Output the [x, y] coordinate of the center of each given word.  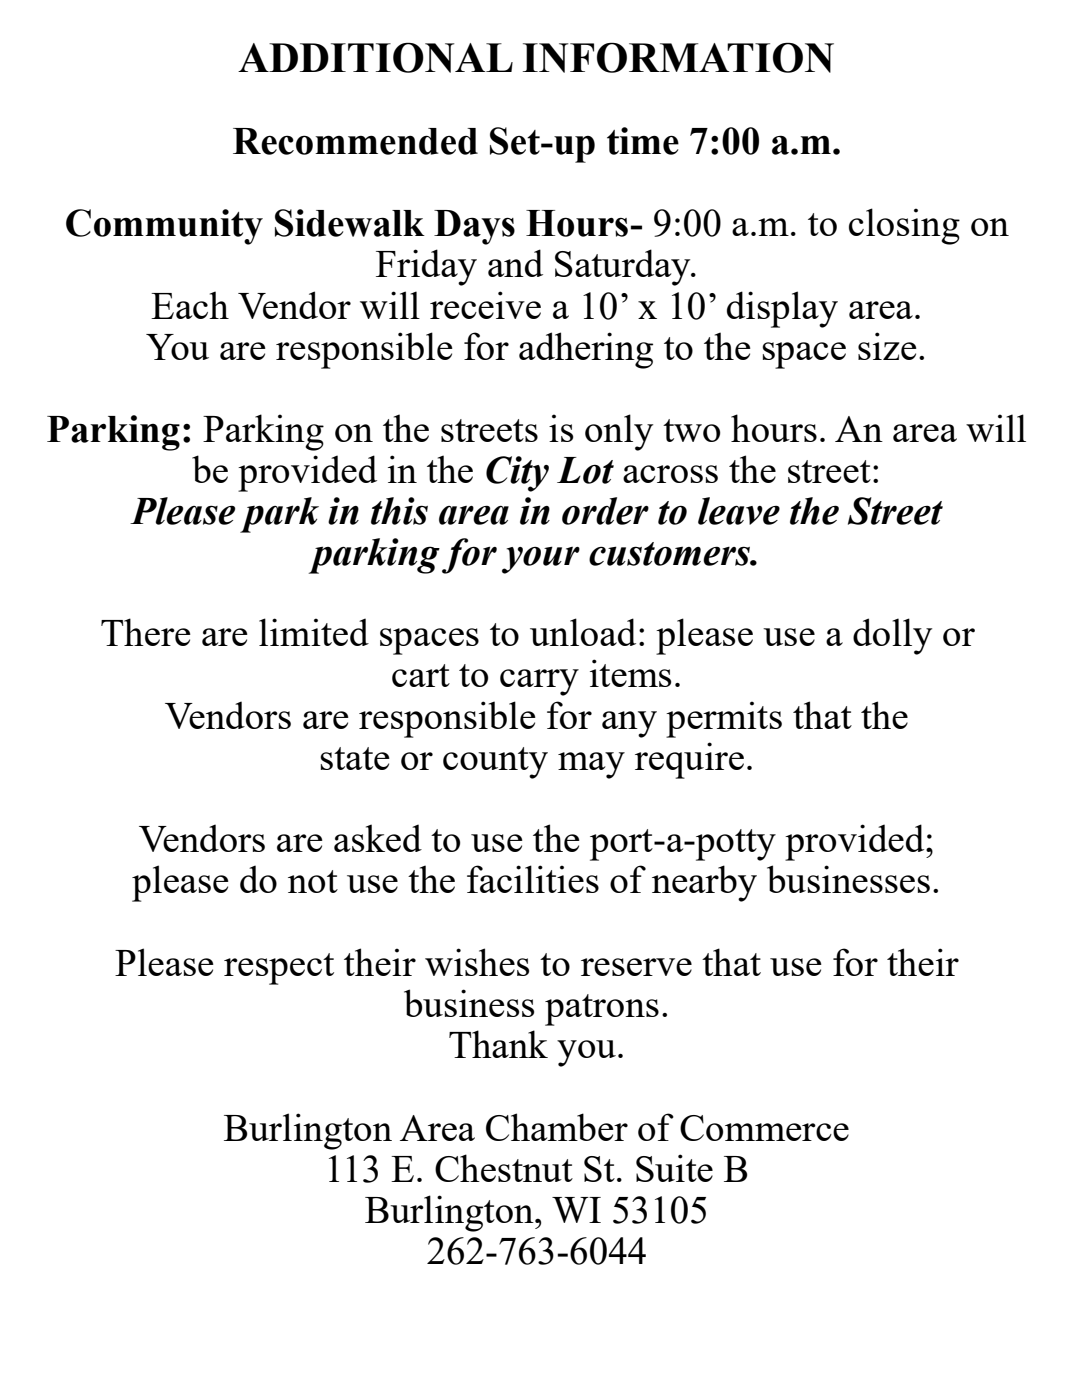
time [643, 141]
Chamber [557, 1127]
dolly [892, 636]
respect [279, 969]
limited [314, 632]
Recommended [355, 141]
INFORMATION [678, 57]
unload [583, 632]
